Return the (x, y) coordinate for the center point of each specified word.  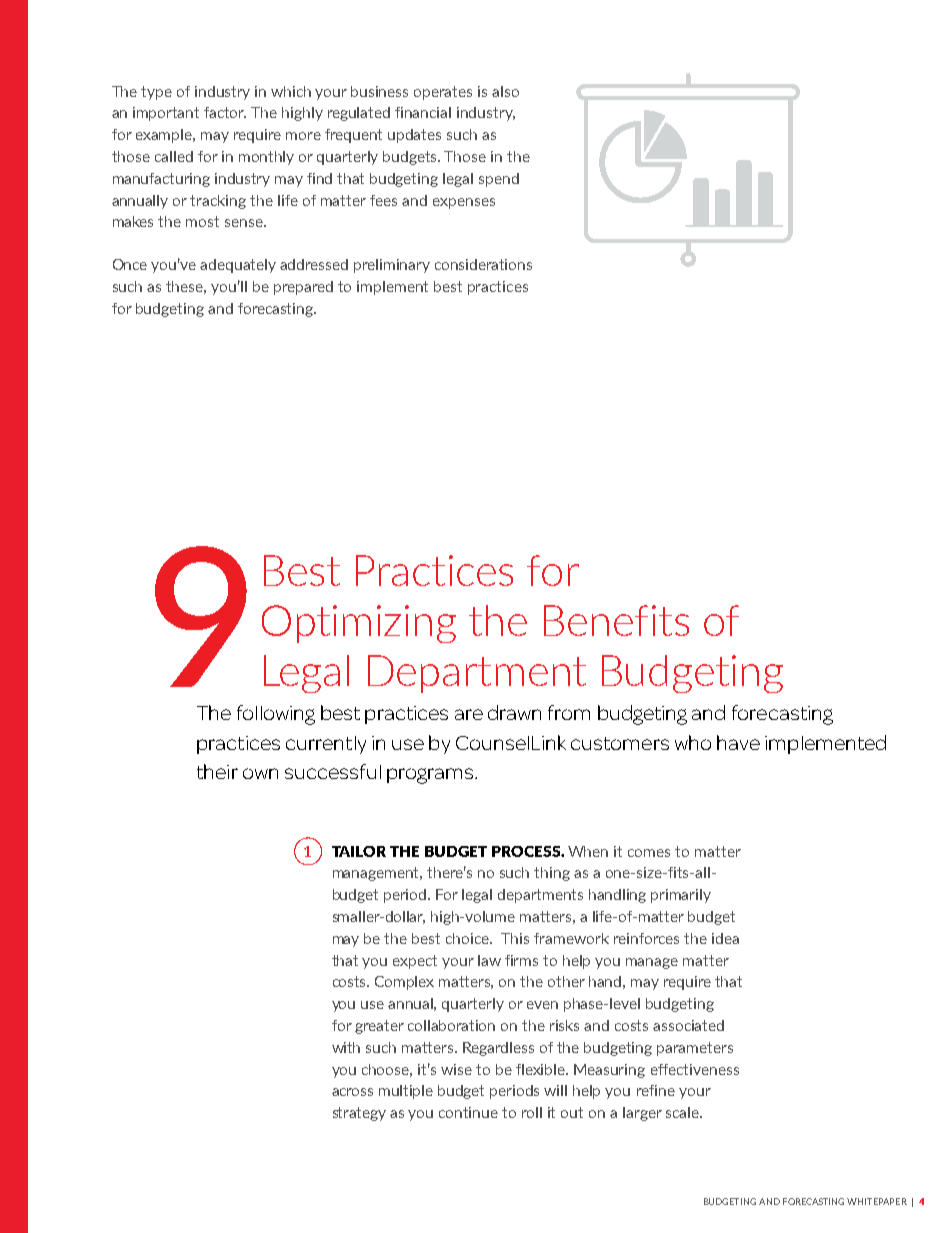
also (505, 91)
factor (225, 112)
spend (499, 180)
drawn (514, 712)
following (276, 715)
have (738, 742)
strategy (359, 1114)
